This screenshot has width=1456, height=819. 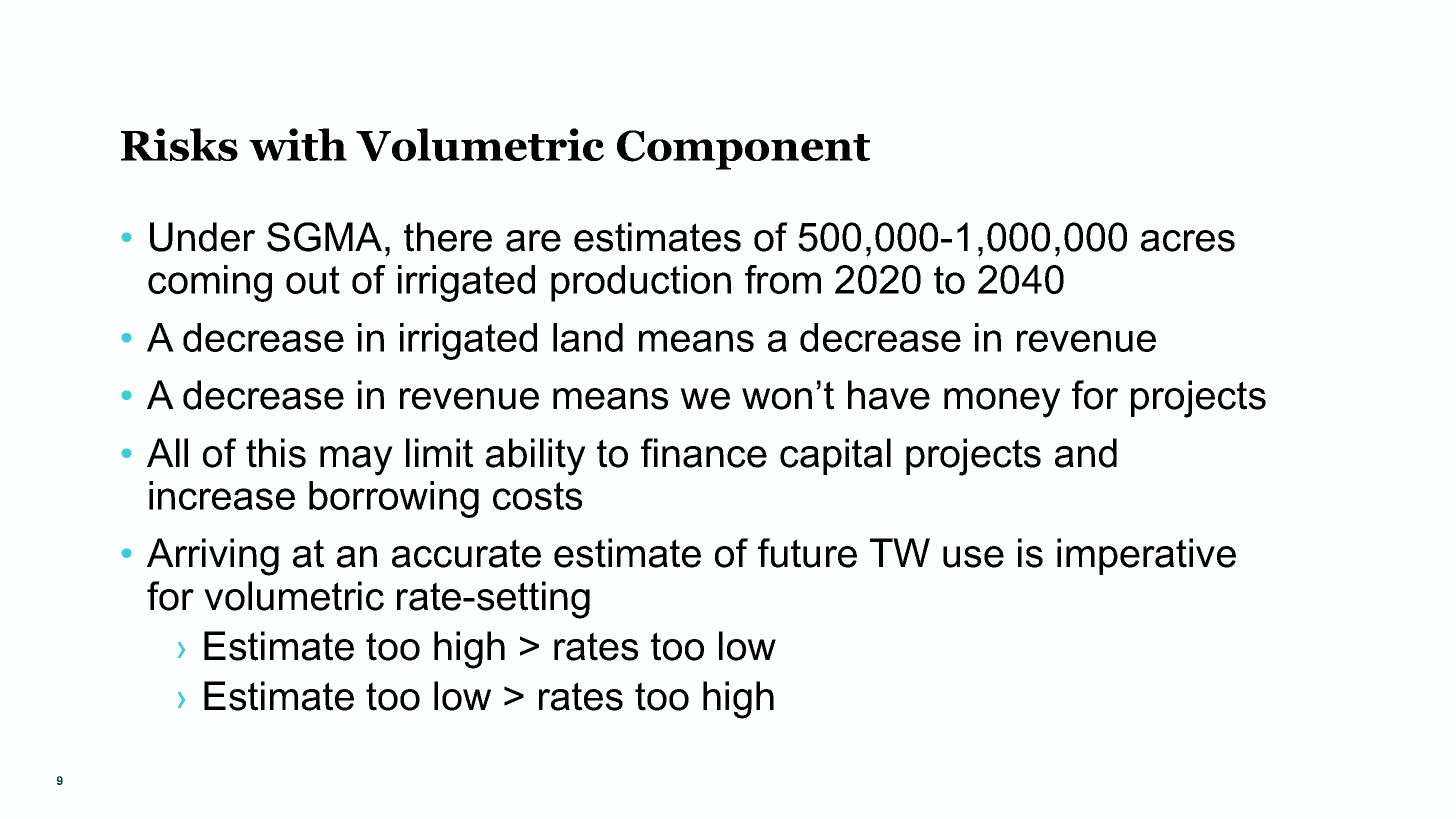 I want to click on out, so click(x=313, y=280).
